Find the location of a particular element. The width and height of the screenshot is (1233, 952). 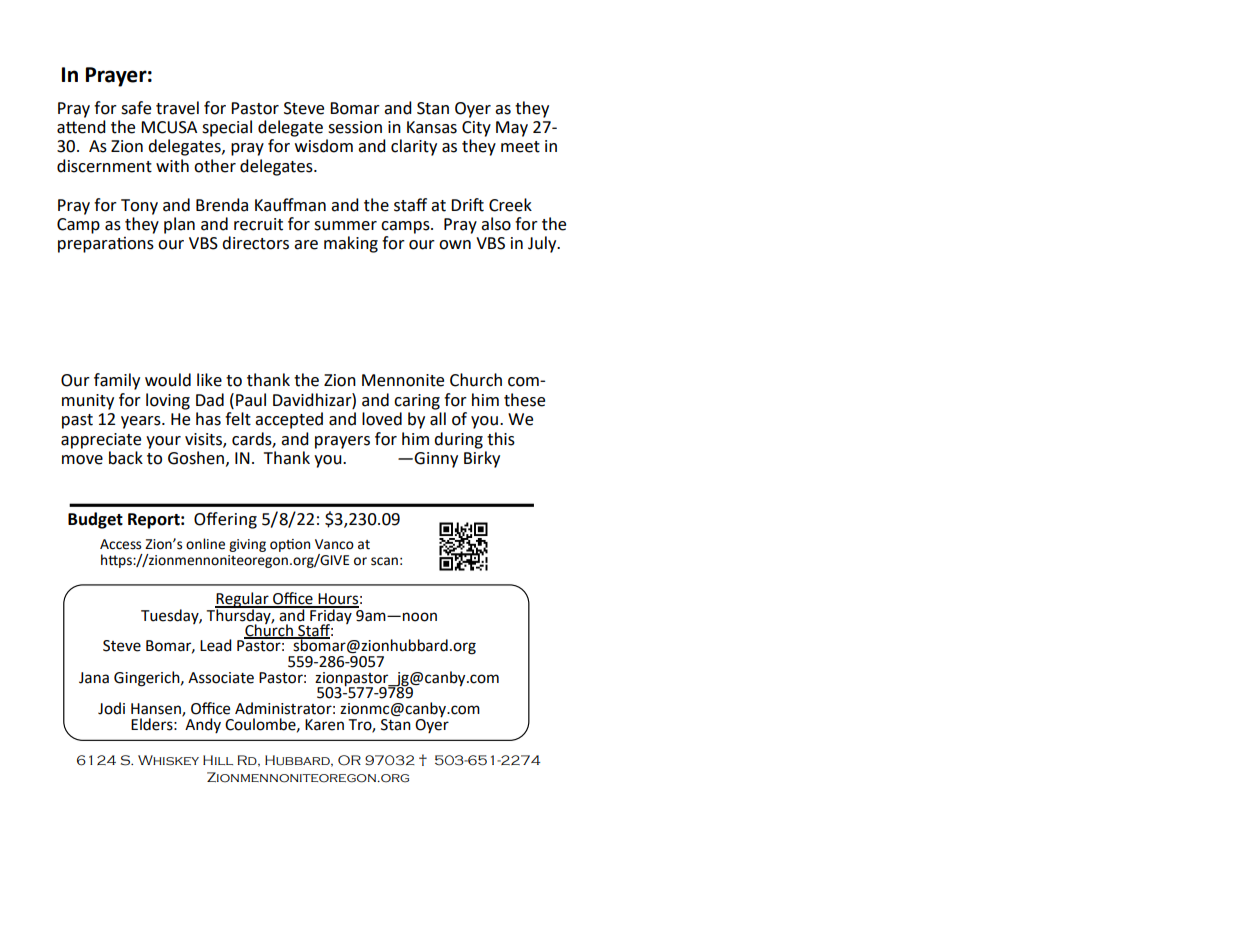

own is located at coordinates (455, 245).
